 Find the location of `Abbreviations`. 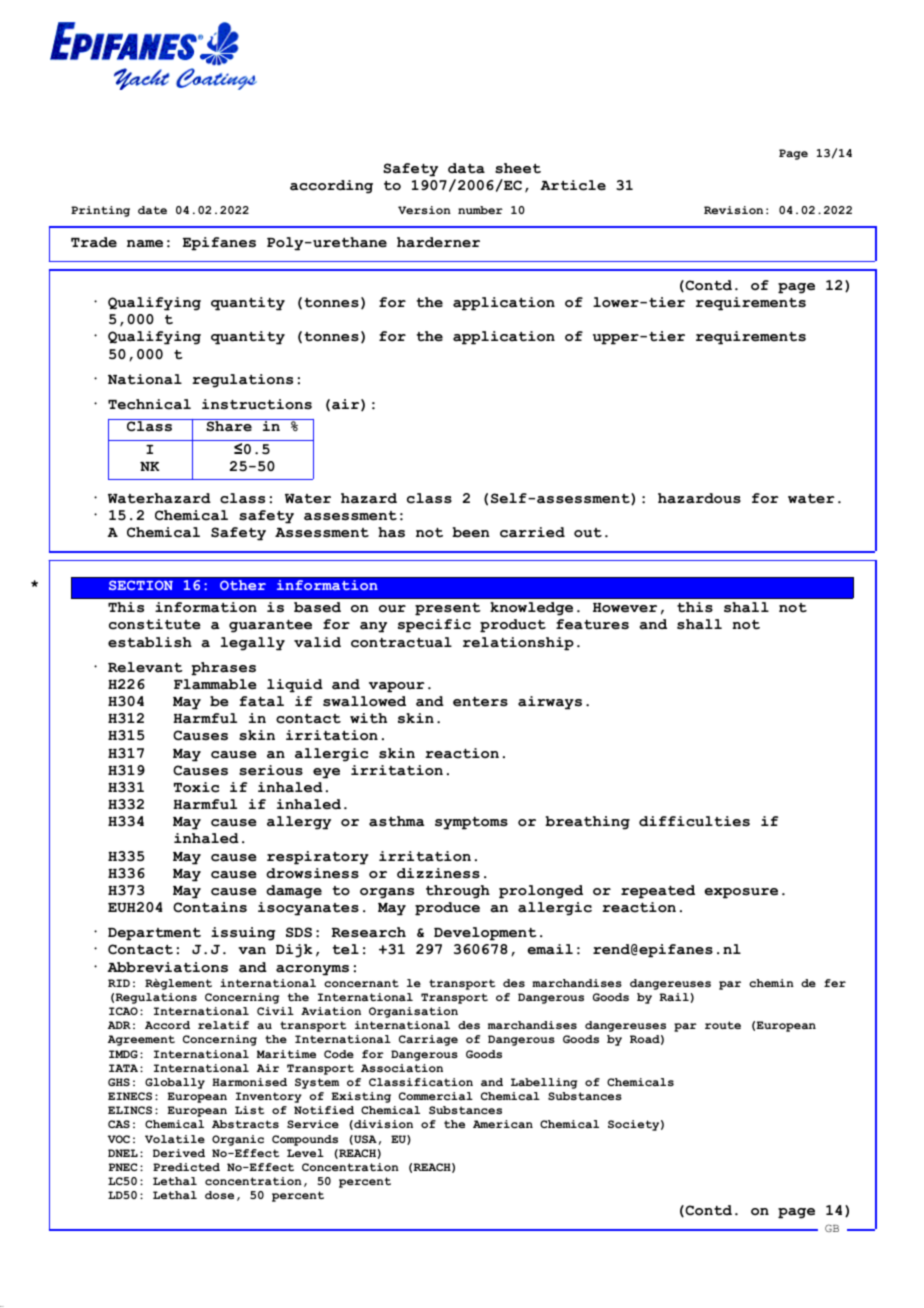

Abbreviations is located at coordinates (167, 967).
